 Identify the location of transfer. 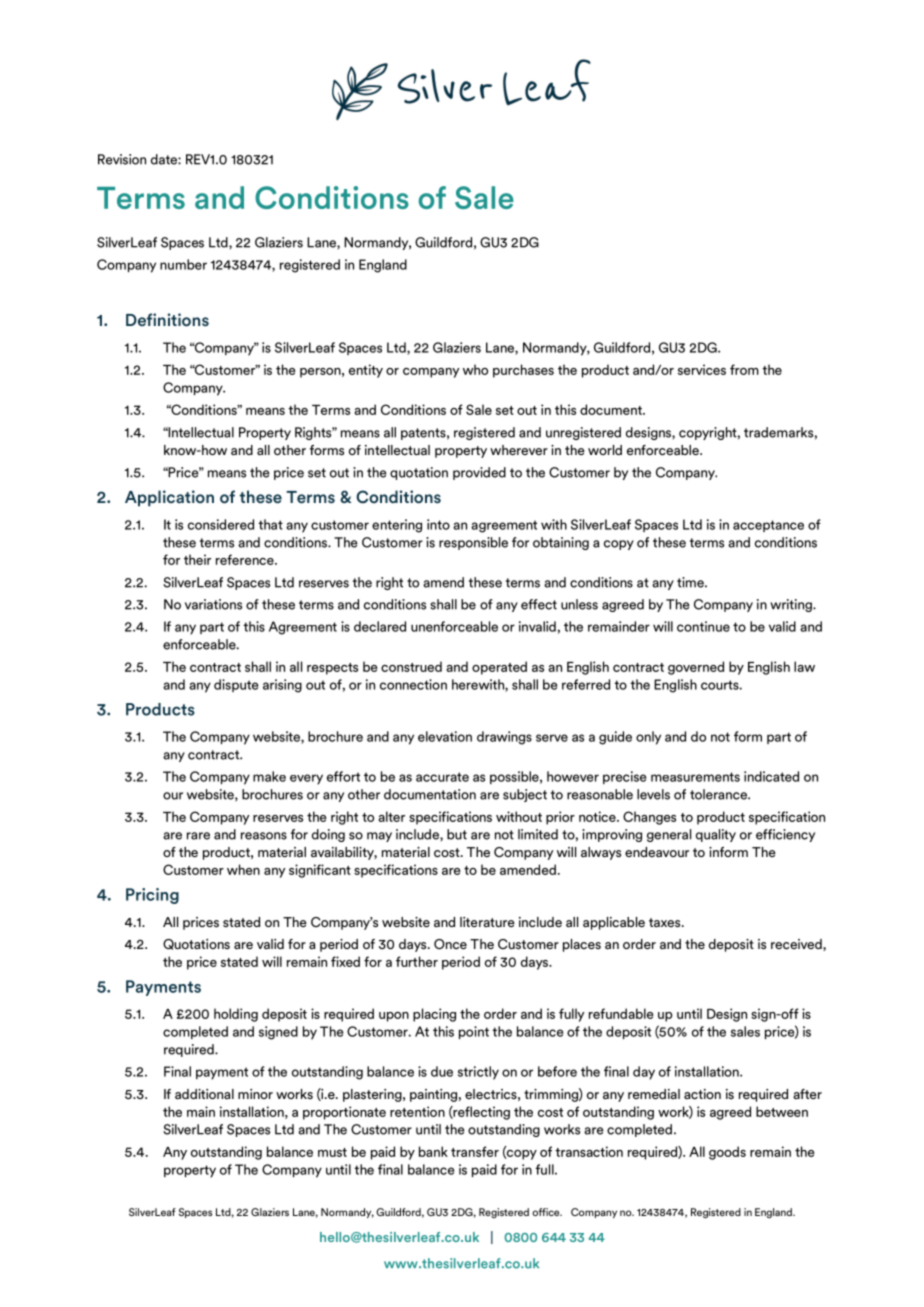
(475, 1151).
